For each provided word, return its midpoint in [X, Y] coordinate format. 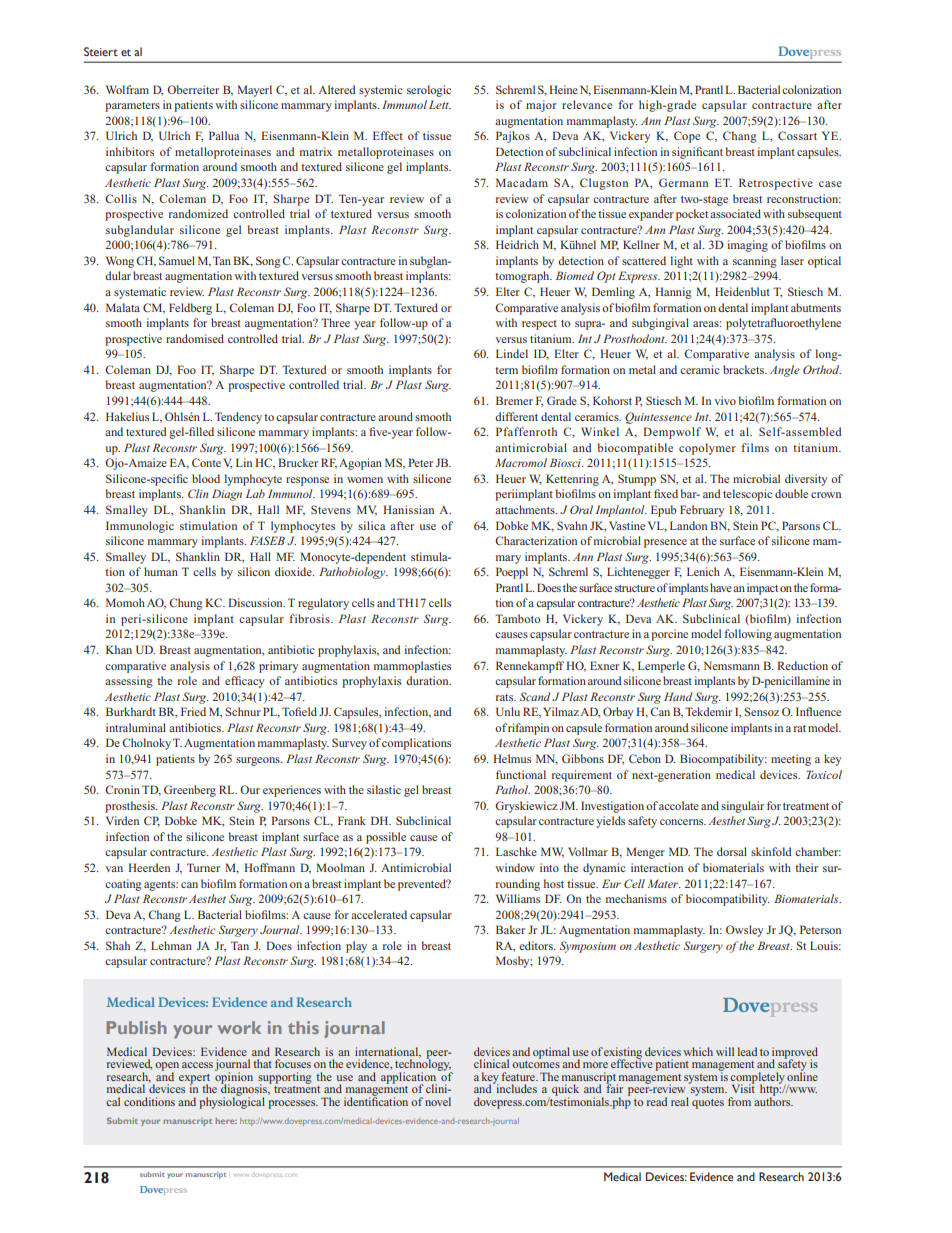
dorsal [732, 851]
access [197, 1065]
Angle [785, 371]
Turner [203, 867]
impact [762, 589]
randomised [195, 338]
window [515, 867]
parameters [132, 107]
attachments [526, 509]
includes [515, 1087]
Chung [186, 604]
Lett [440, 104]
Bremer [514, 400]
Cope [687, 137]
